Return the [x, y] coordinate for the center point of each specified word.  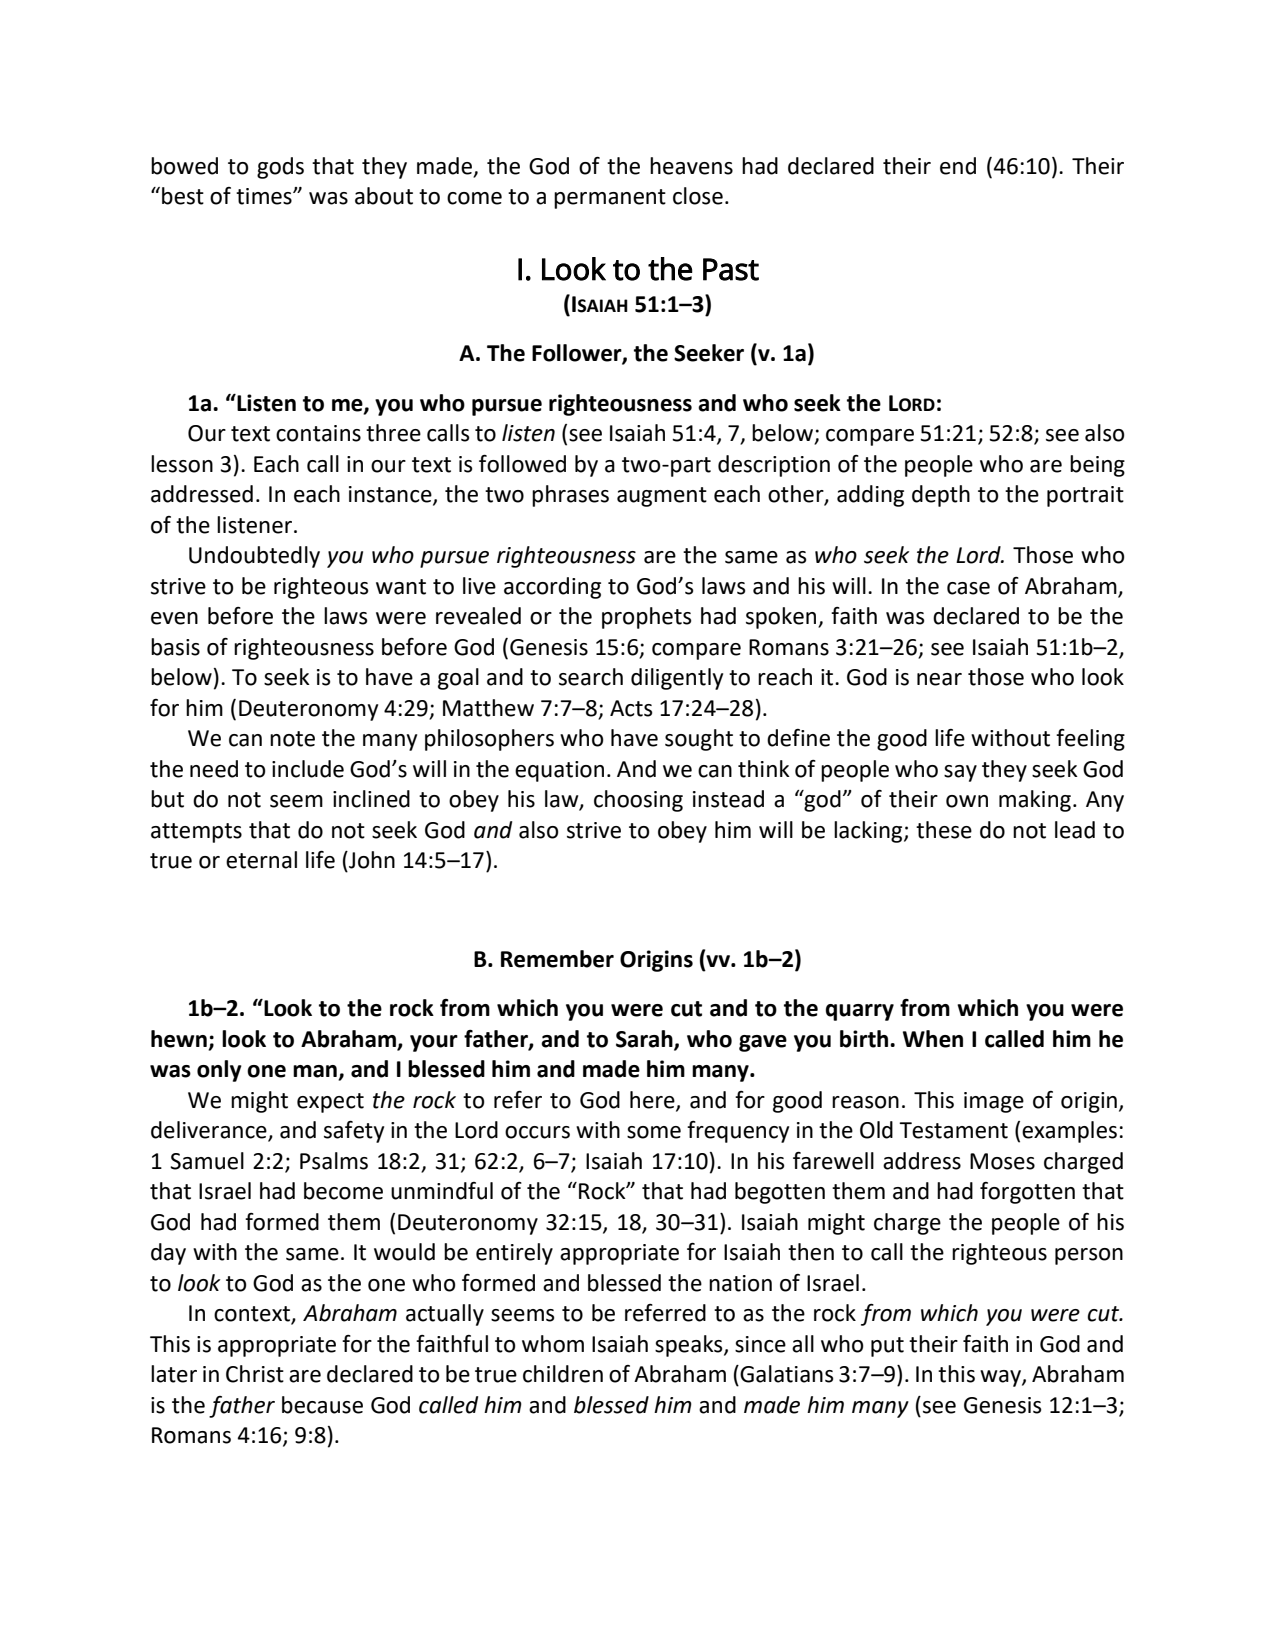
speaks [690, 1346]
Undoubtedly [254, 557]
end [958, 166]
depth [941, 496]
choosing [638, 801]
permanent [610, 199]
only [219, 1071]
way [1001, 1378]
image [994, 1102]
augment [662, 497]
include [308, 769]
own [967, 801]
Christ [255, 1374]
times [265, 196]
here [653, 1101]
